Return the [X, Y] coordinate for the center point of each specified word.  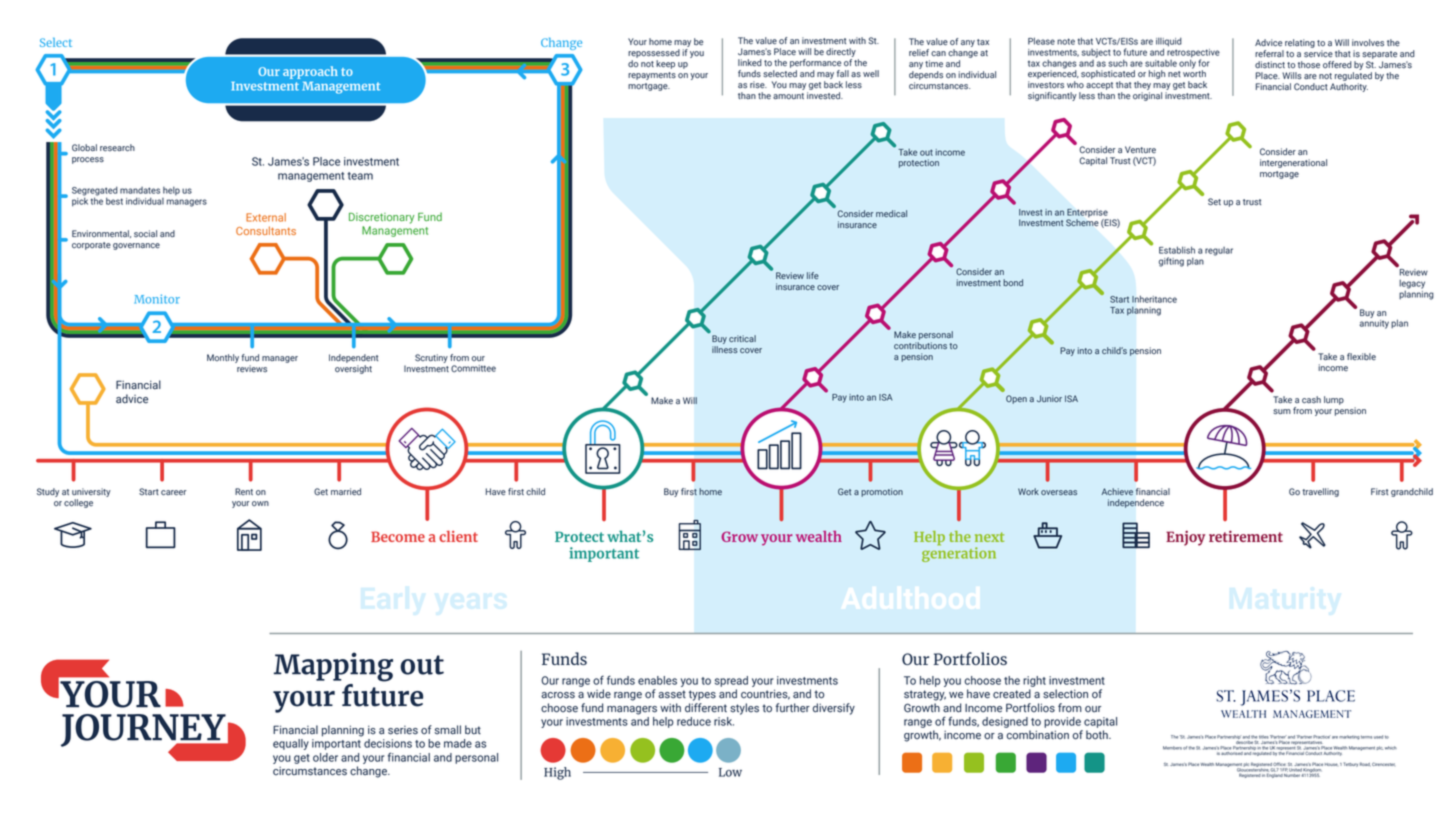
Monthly [223, 358]
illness [725, 350]
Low [730, 772]
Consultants [266, 230]
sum [1282, 412]
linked [750, 63]
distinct [1270, 64]
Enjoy [1185, 538]
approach [310, 72]
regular [1219, 251]
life [813, 275]
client [458, 536]
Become [398, 536]
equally [291, 744]
